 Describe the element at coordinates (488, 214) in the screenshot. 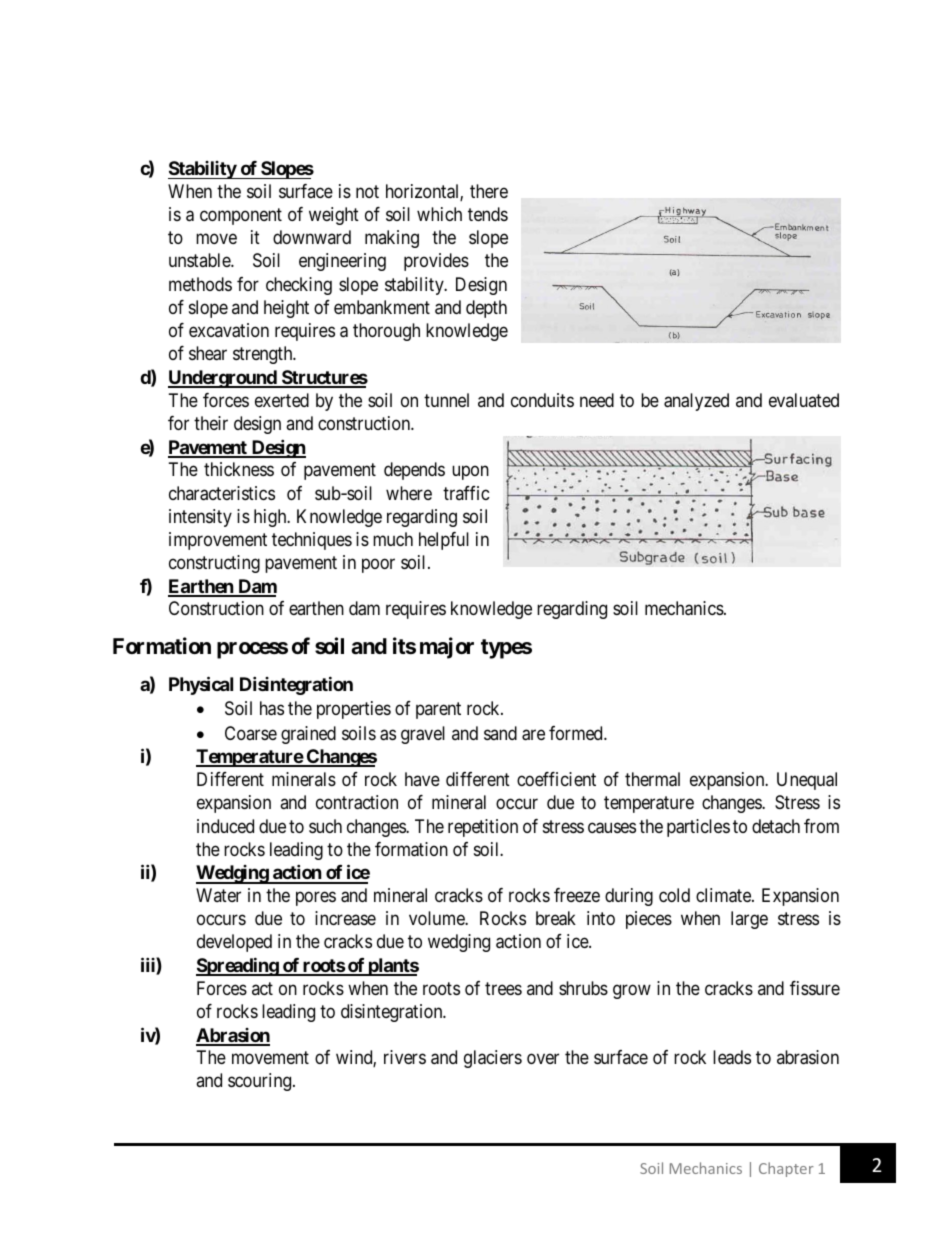

I see `tends` at that location.
